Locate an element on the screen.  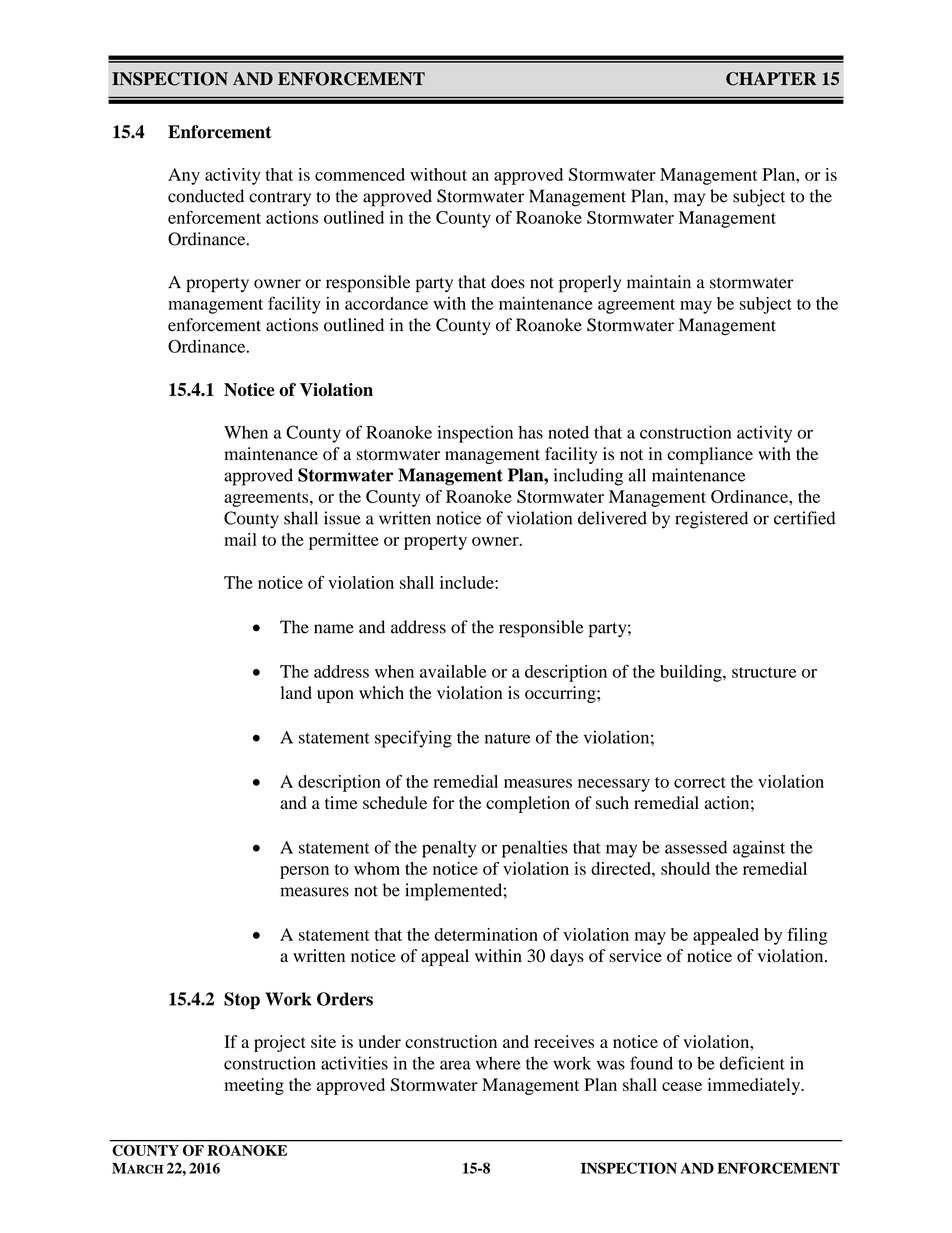
project is located at coordinates (280, 1043).
